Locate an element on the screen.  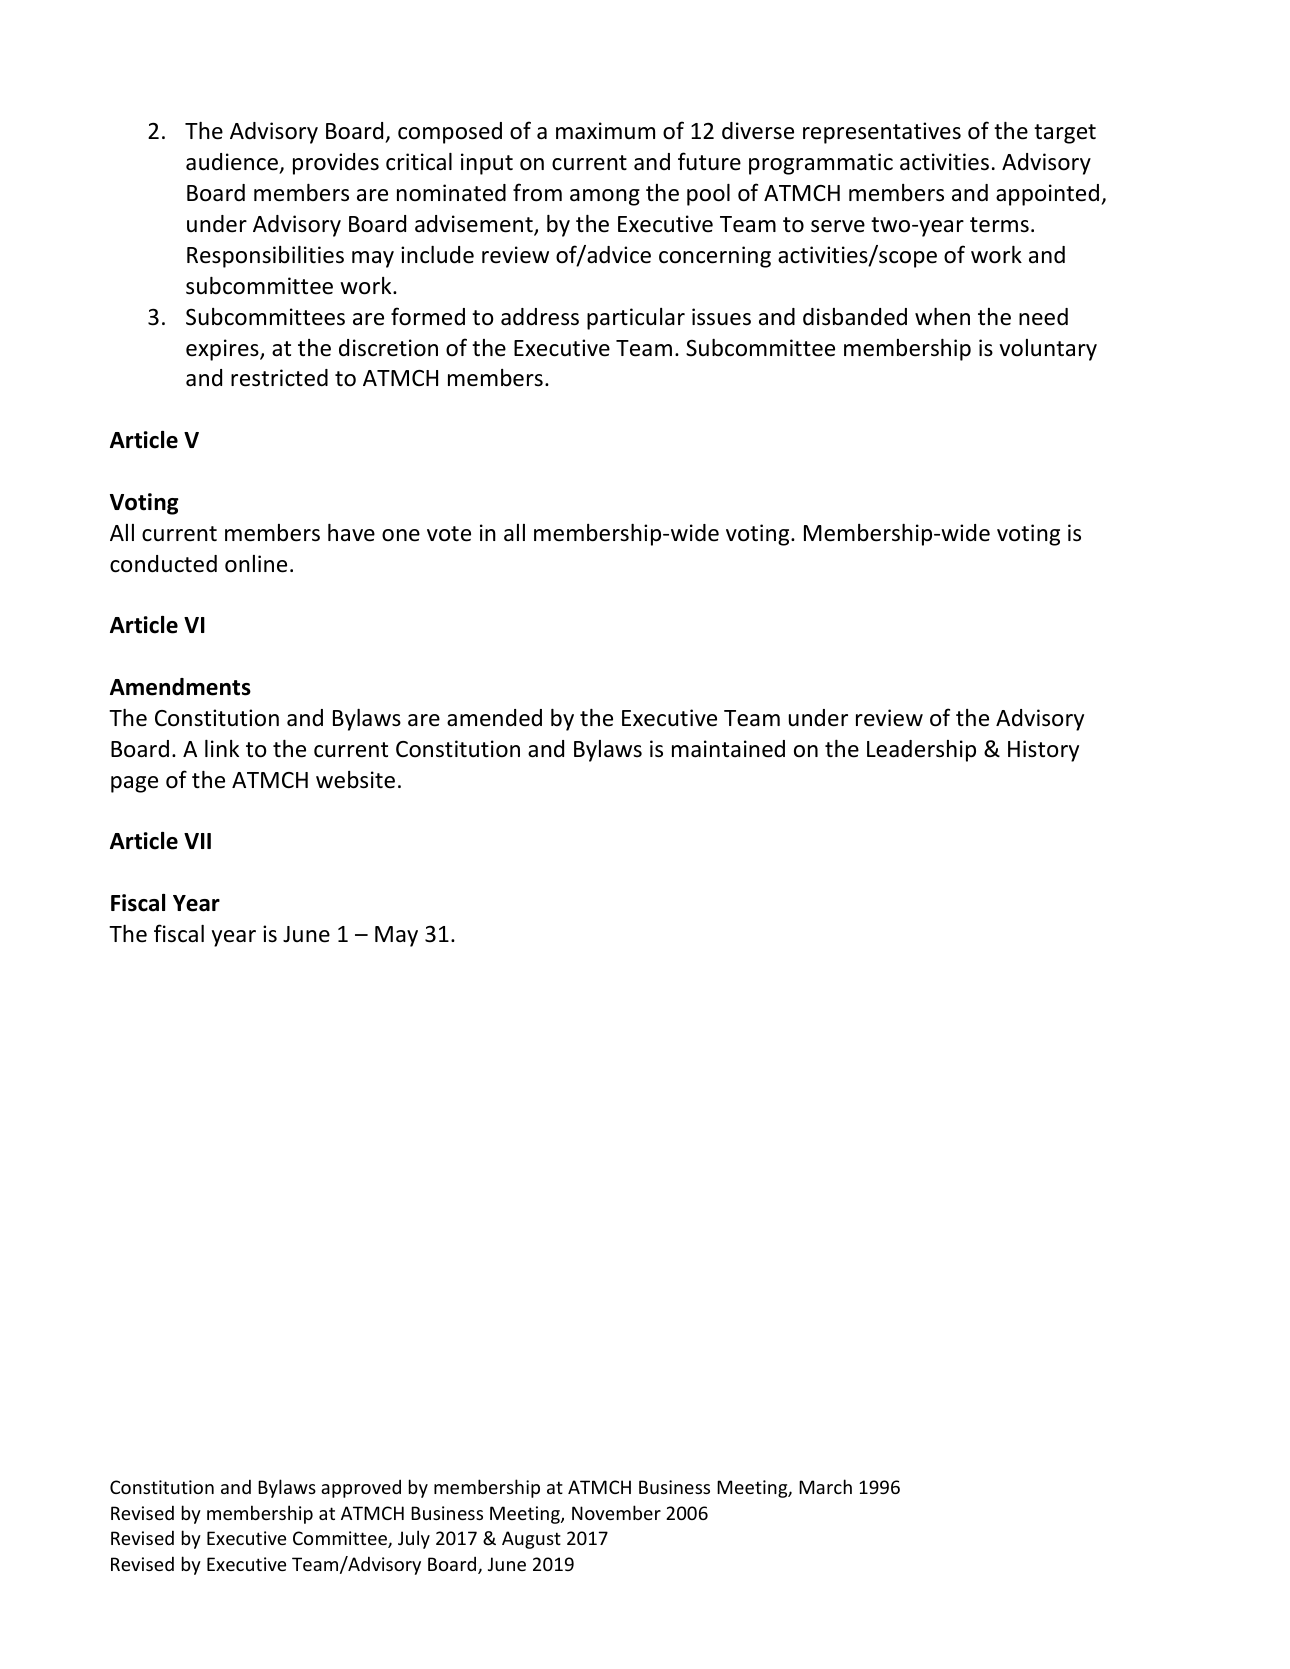
terms is located at coordinates (999, 225).
